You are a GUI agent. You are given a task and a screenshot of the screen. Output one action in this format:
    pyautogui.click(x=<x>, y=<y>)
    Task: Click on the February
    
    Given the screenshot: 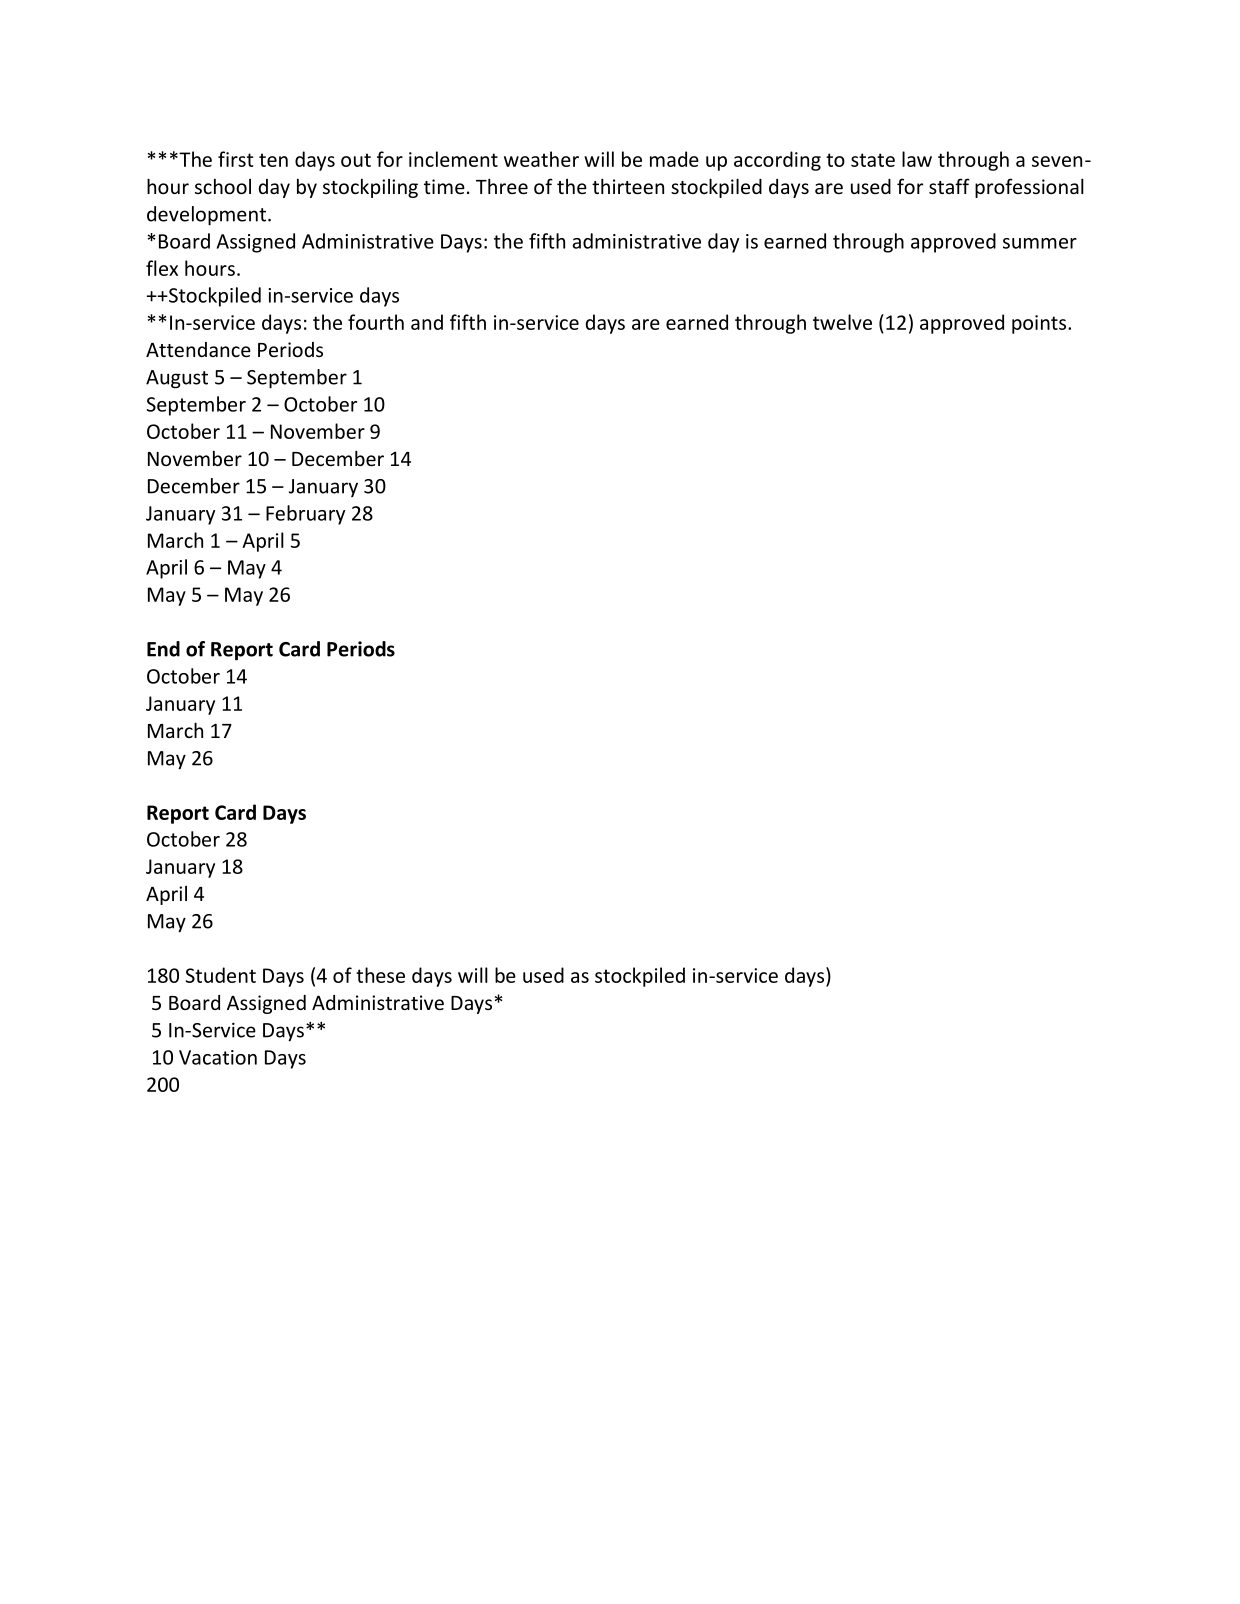 What is the action you would take?
    pyautogui.click(x=305, y=515)
